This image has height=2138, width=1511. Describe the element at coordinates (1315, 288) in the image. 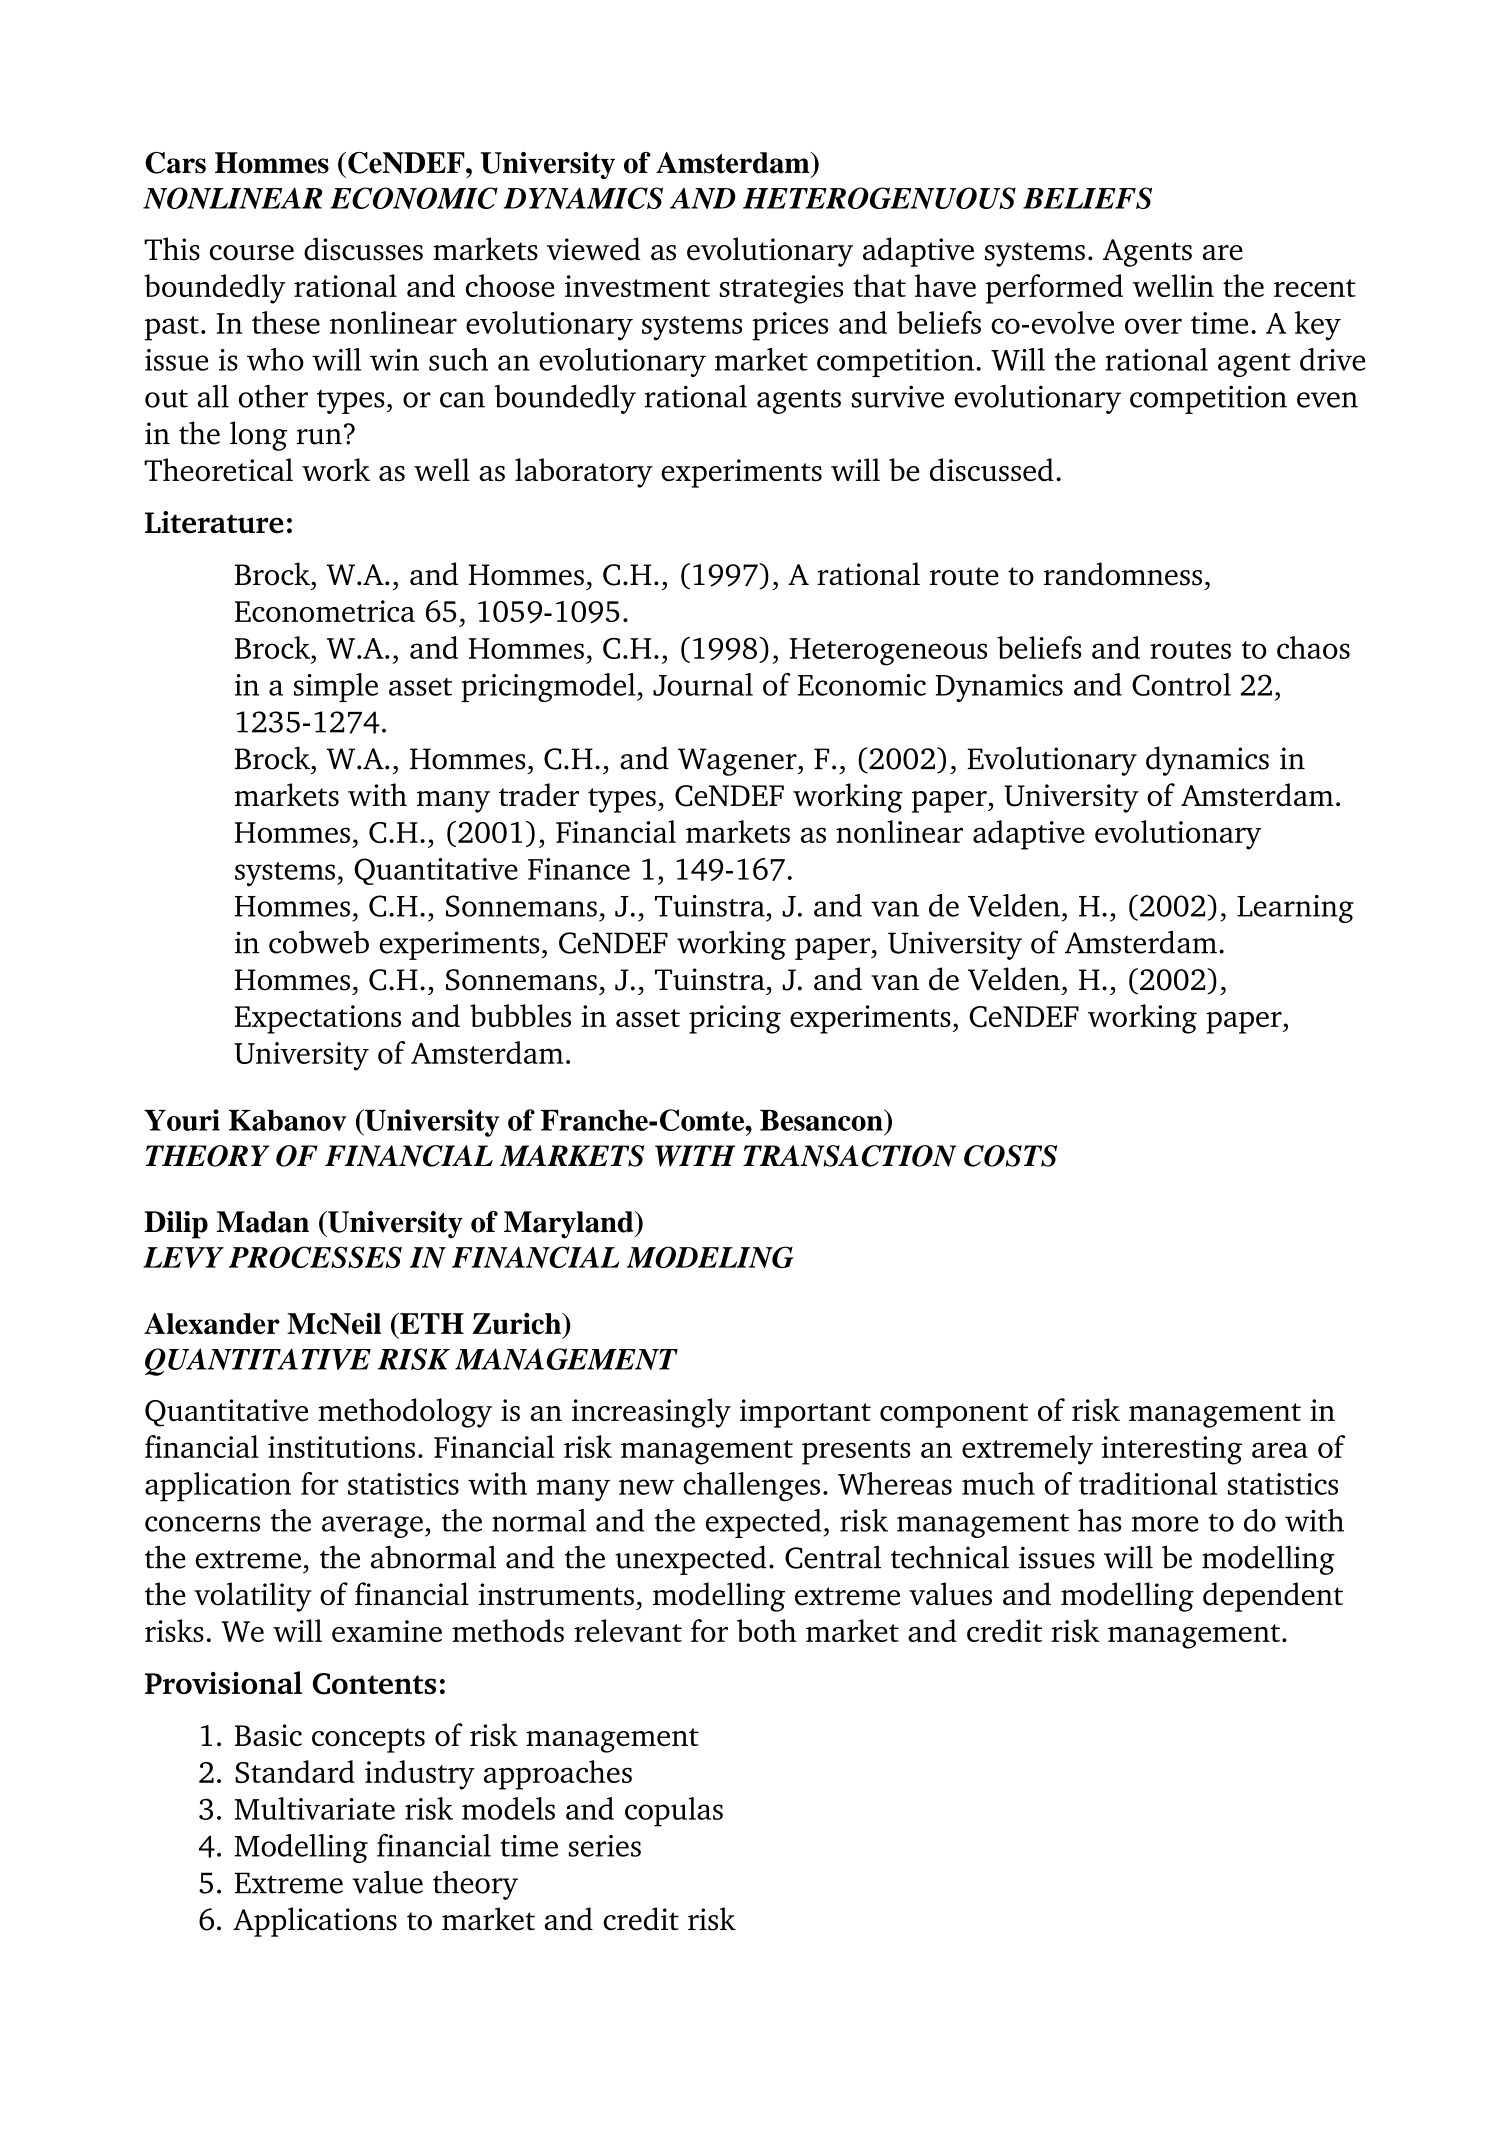

I see `recent` at that location.
